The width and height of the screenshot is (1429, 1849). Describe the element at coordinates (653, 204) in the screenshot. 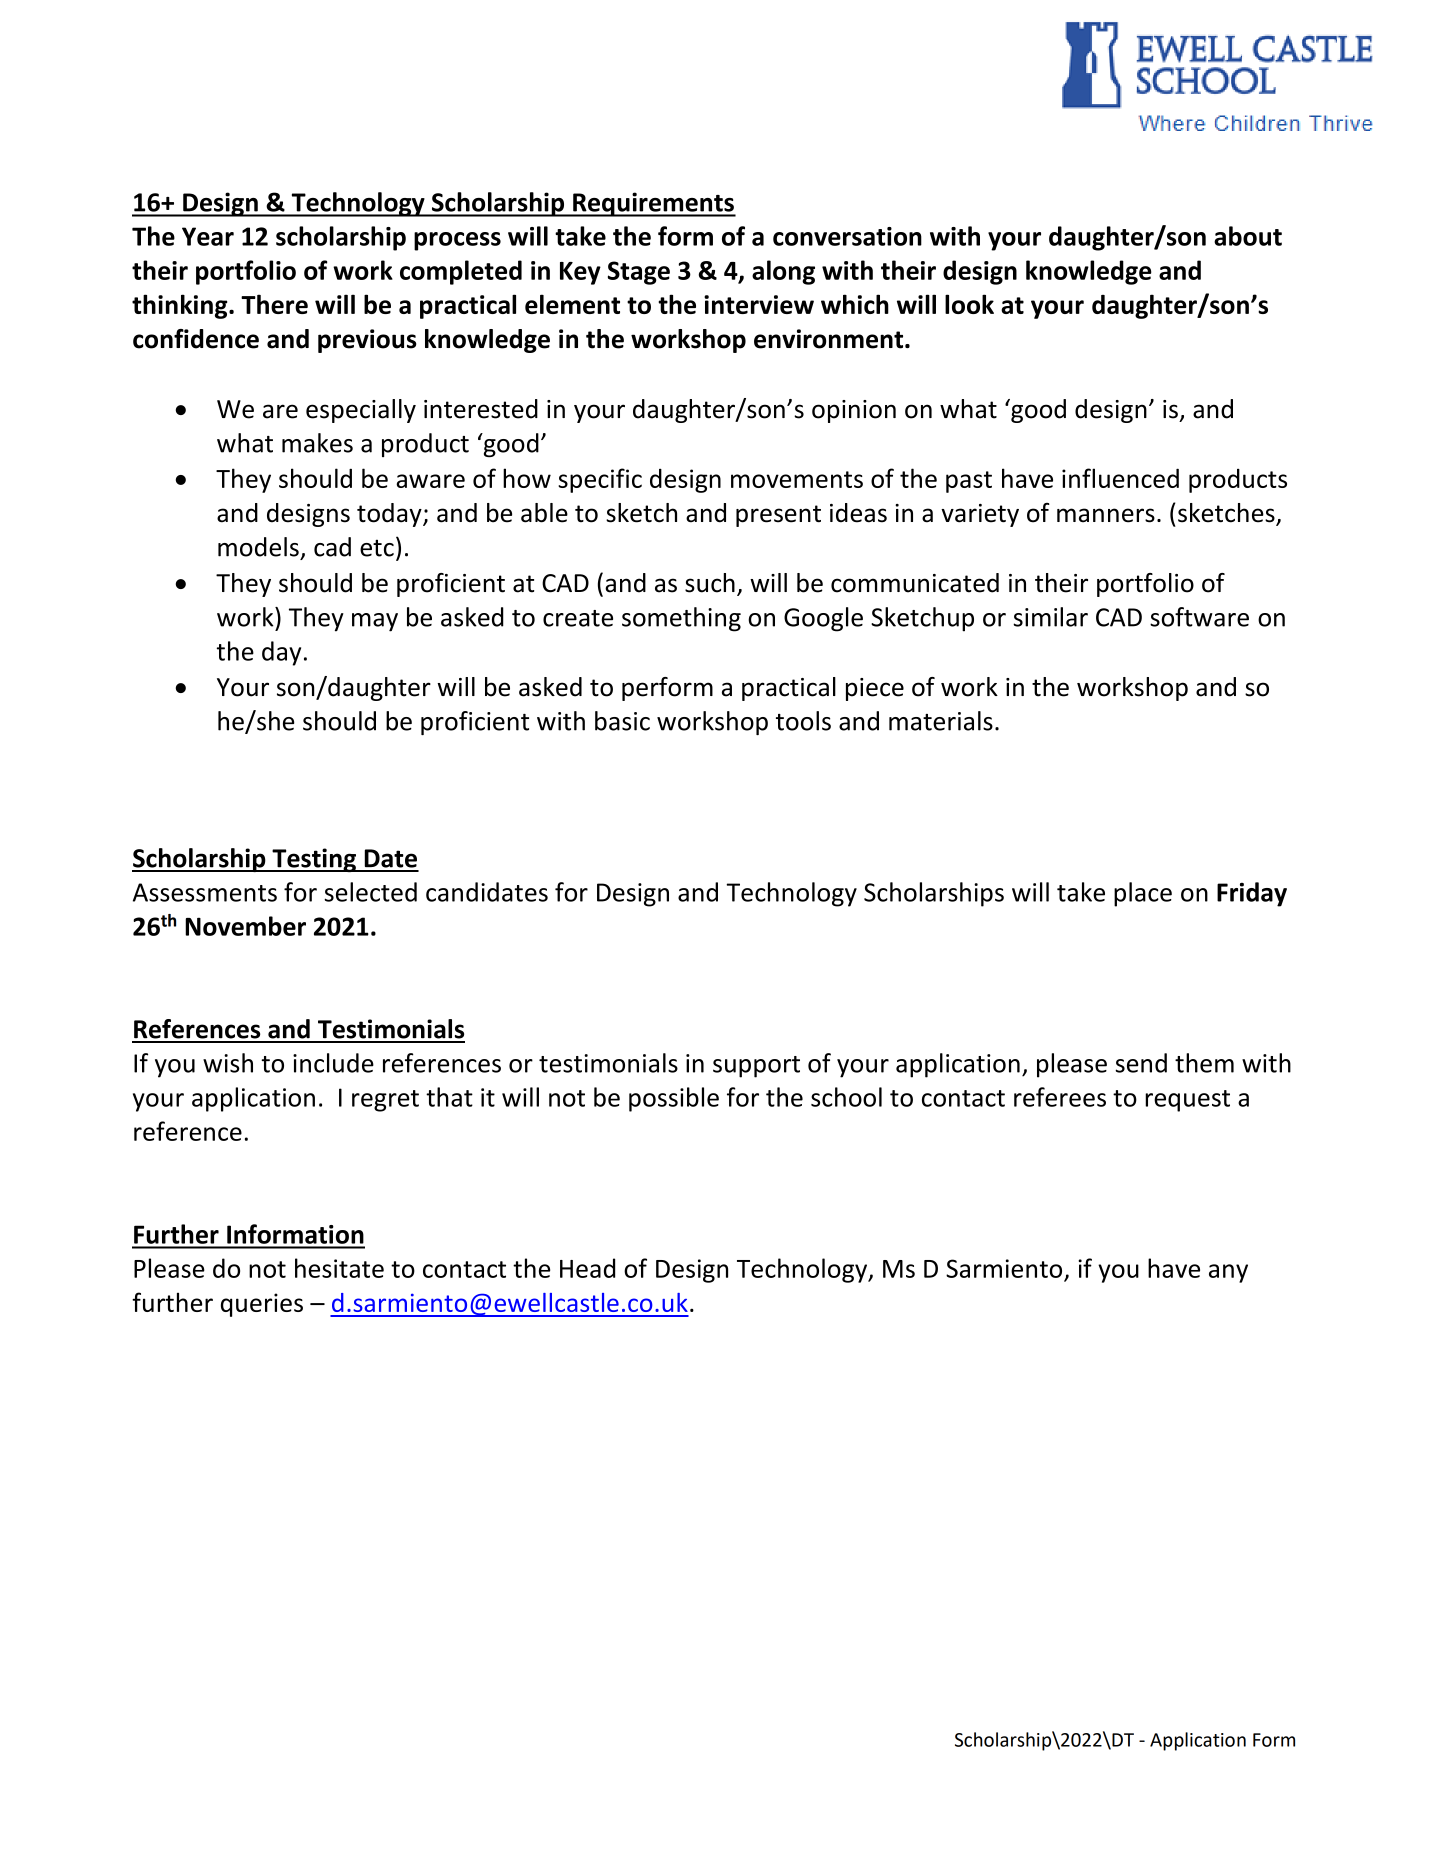

I see `Requirements` at that location.
